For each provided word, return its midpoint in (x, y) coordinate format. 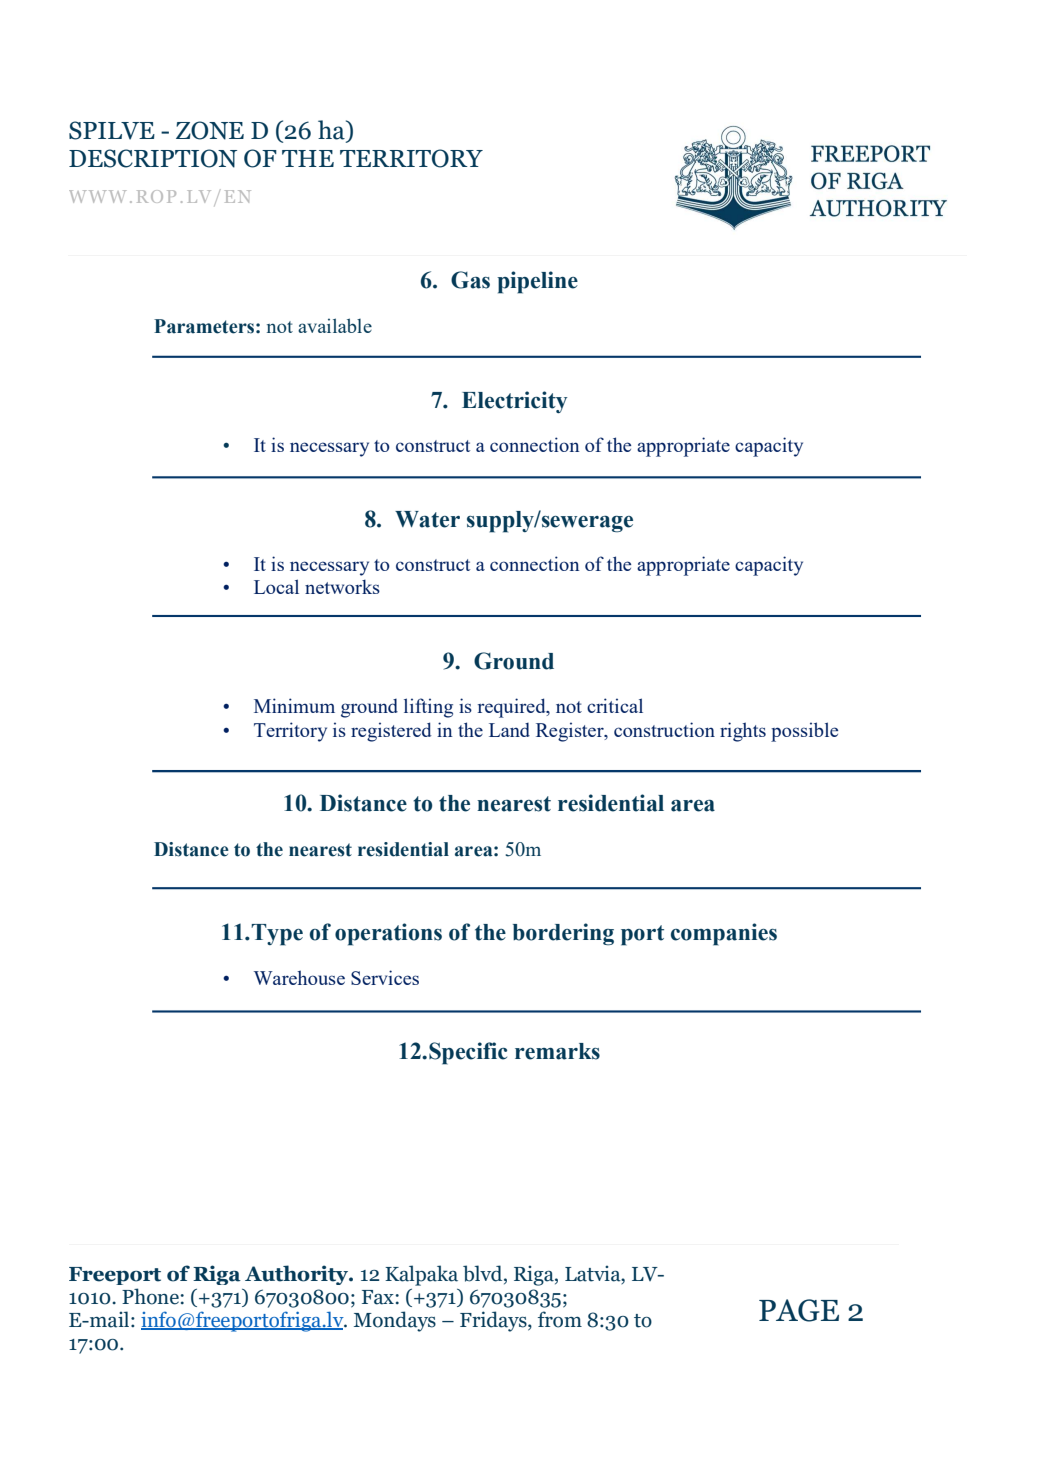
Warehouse (299, 977)
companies (724, 934)
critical (615, 705)
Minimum (294, 705)
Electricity (515, 402)
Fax (379, 1297)
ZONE (210, 130)
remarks (557, 1051)
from (560, 1319)
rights (743, 732)
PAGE (799, 1310)
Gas (470, 280)
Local (276, 586)
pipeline (537, 282)
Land (509, 730)
